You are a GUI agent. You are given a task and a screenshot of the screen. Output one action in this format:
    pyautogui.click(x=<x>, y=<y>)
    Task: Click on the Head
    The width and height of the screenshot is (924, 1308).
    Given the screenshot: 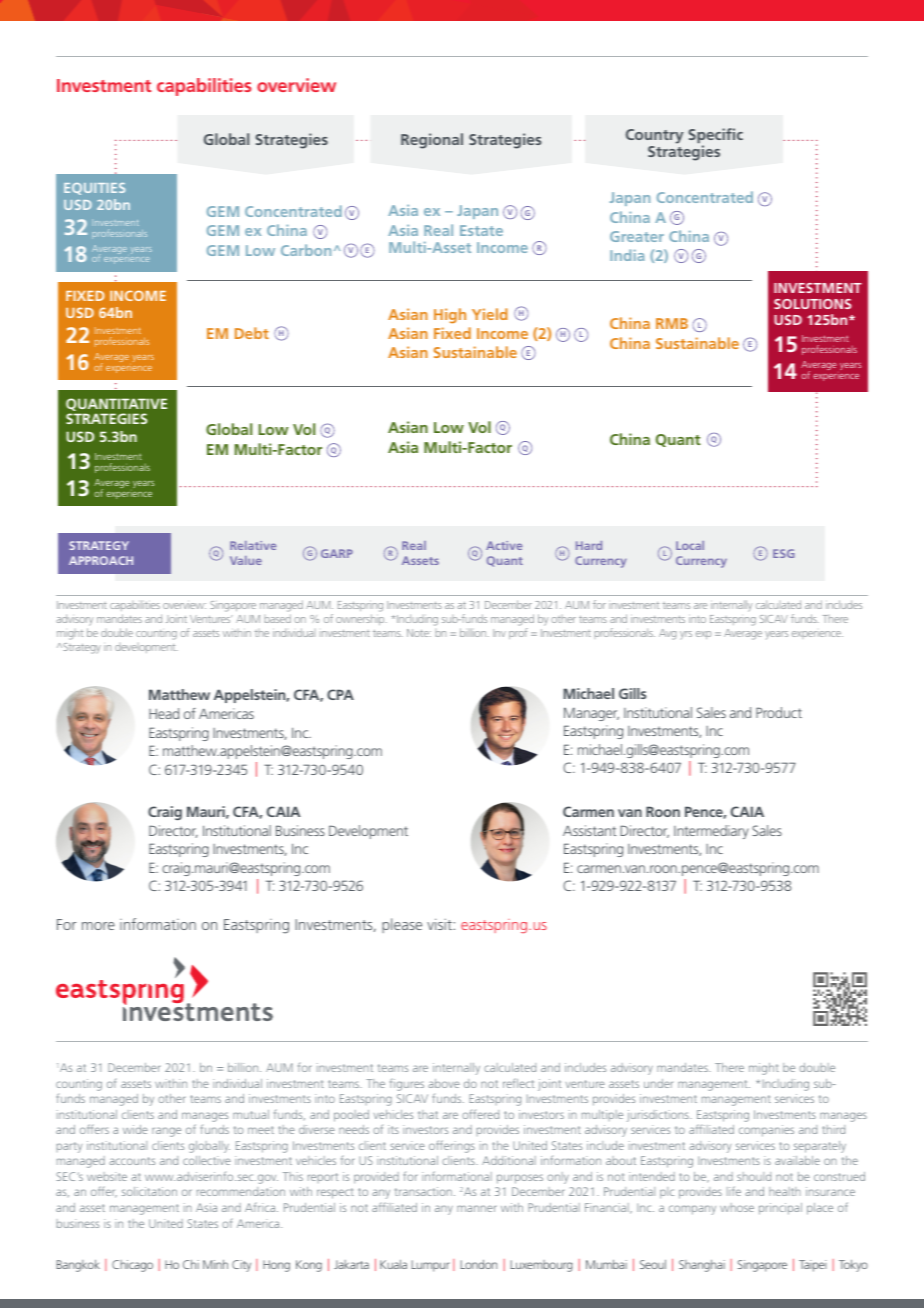 What is the action you would take?
    pyautogui.click(x=164, y=713)
